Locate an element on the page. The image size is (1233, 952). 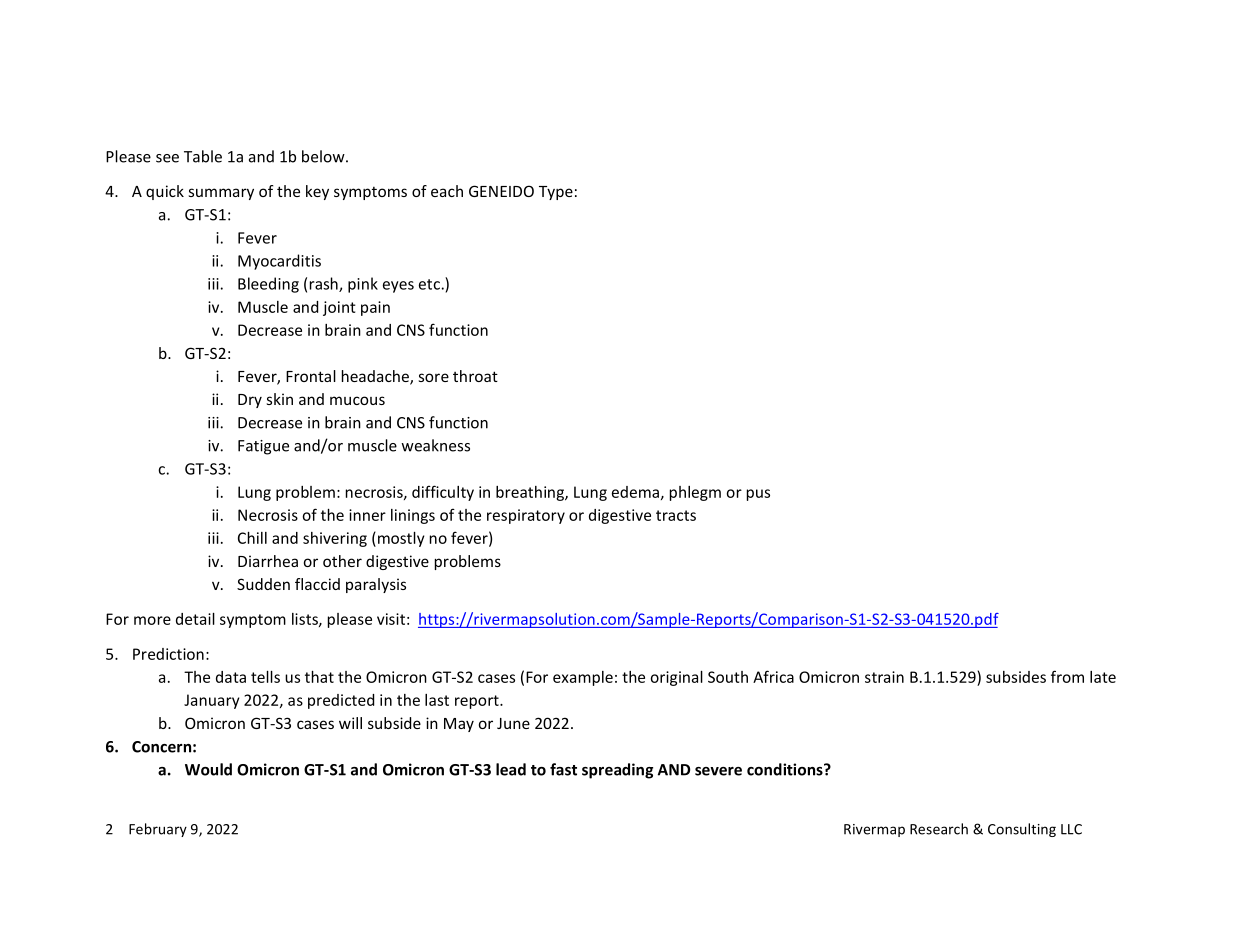
Type is located at coordinates (556, 193).
